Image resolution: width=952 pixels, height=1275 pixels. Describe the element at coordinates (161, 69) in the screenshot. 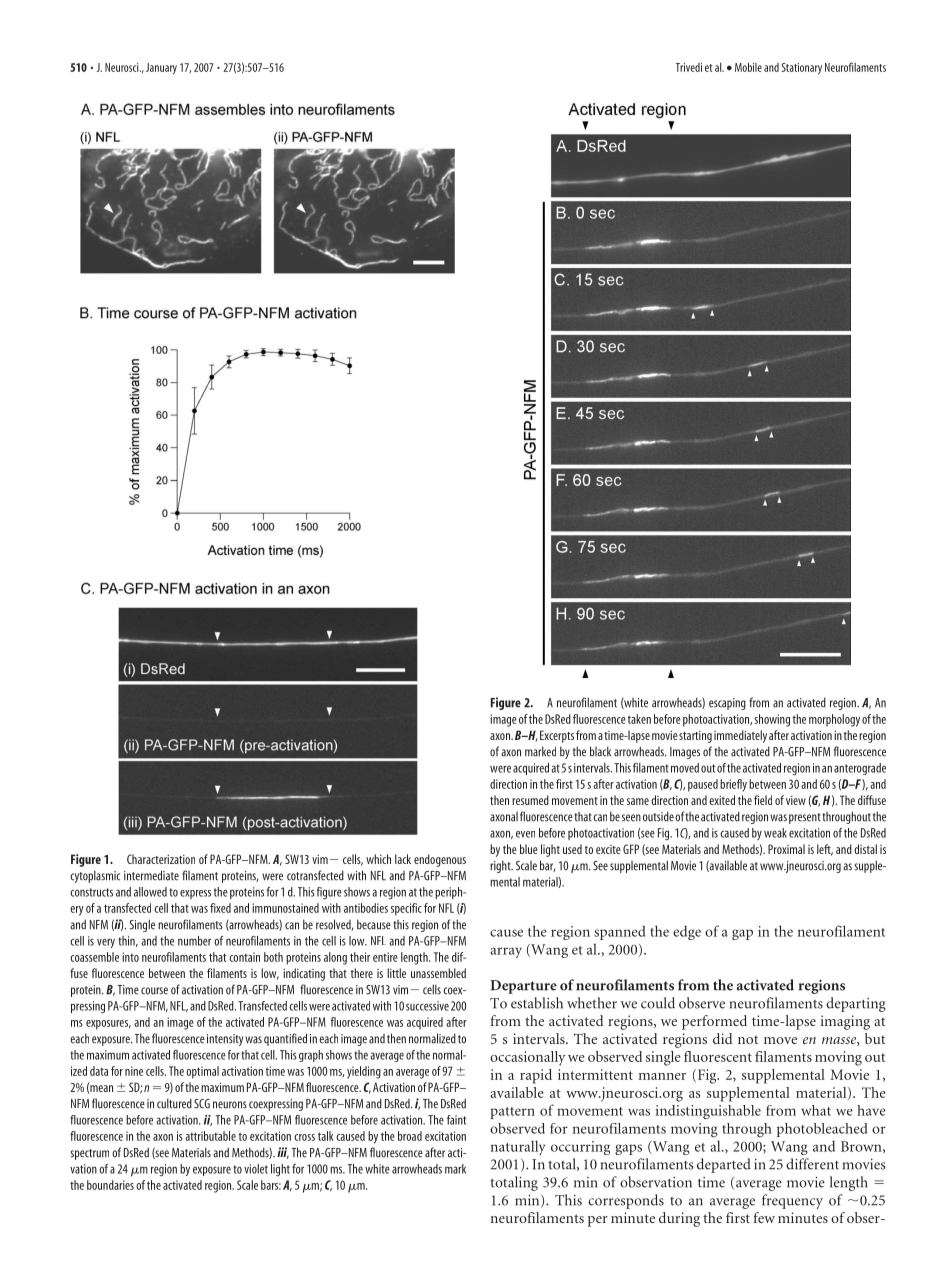

I see `January` at that location.
